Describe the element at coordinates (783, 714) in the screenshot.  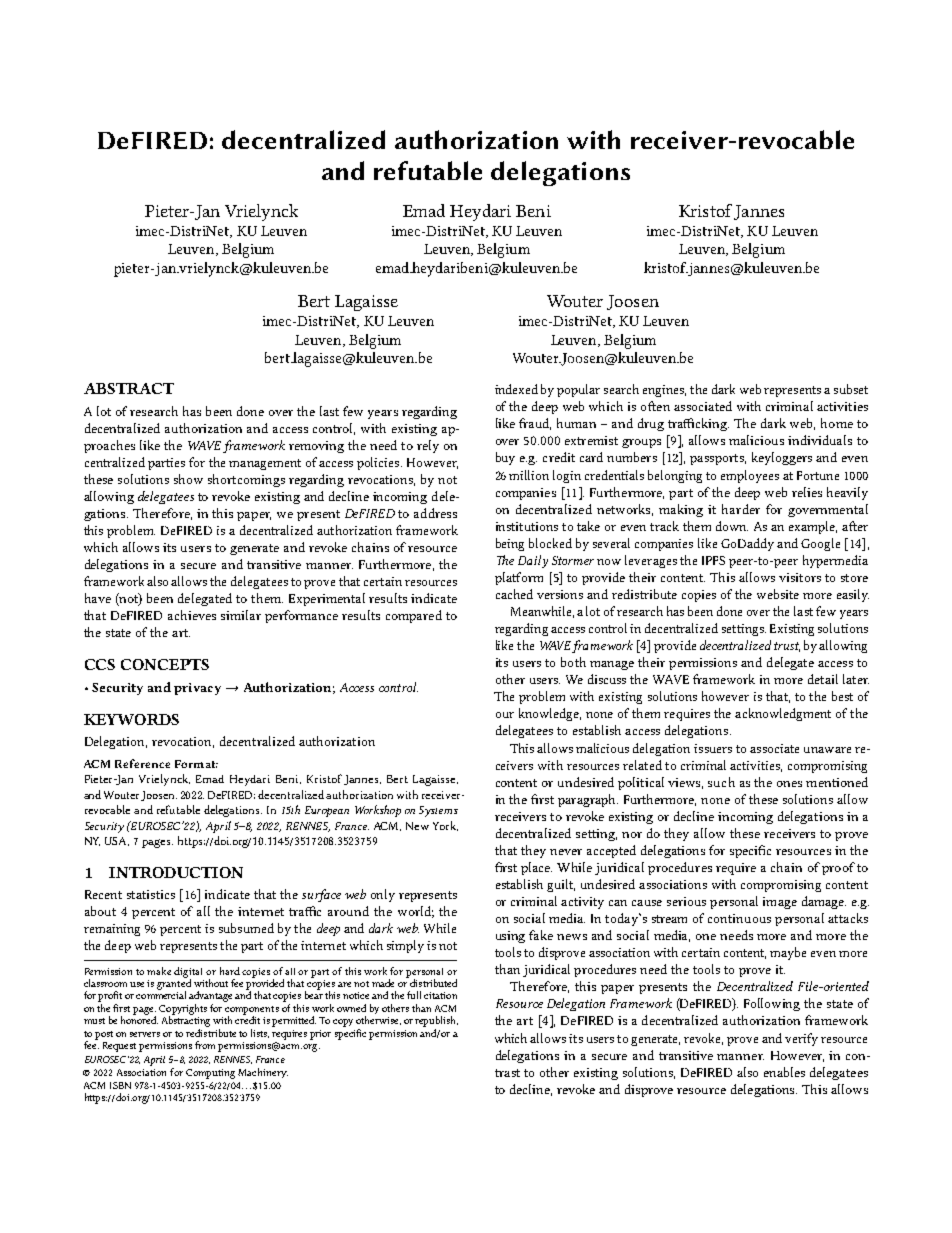
I see `acknowledgment` at that location.
